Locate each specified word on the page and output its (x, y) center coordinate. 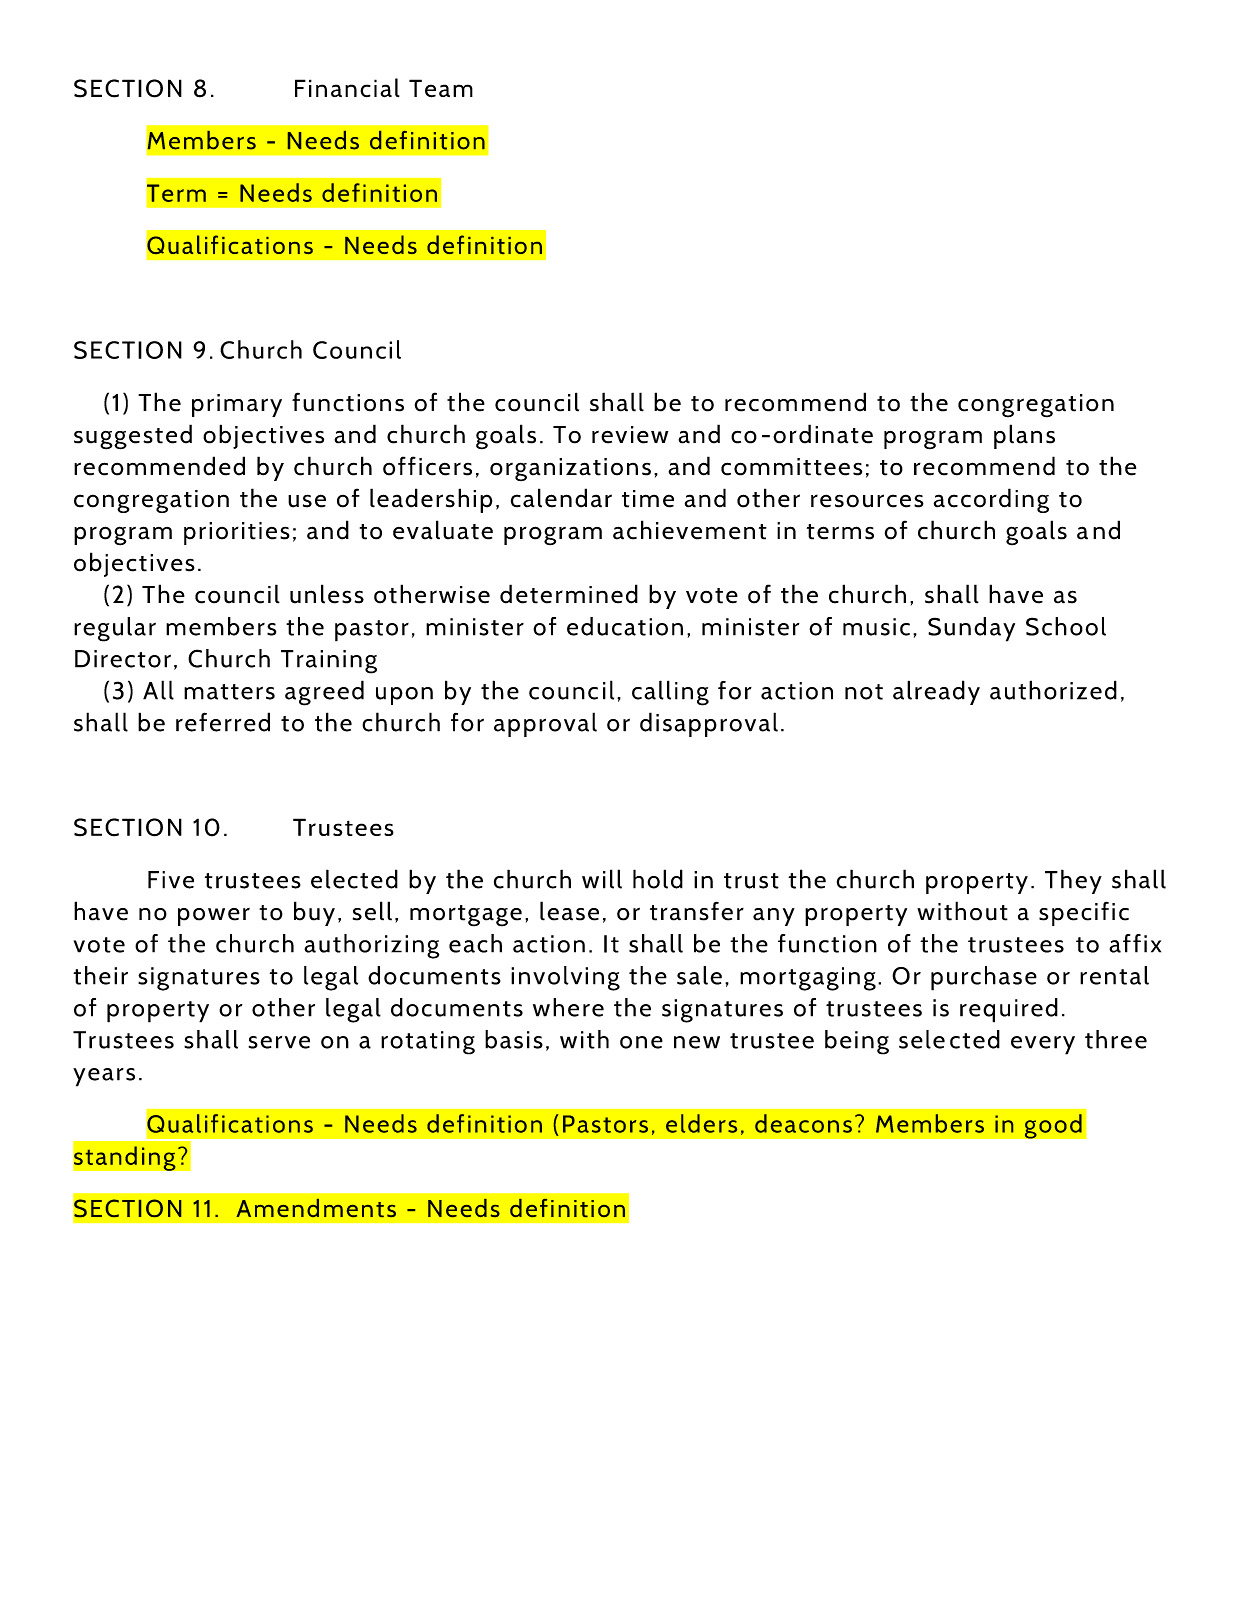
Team (441, 88)
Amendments (316, 1208)
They (1073, 881)
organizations (570, 469)
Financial (347, 88)
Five (171, 880)
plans (1024, 436)
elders (701, 1123)
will (602, 879)
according (991, 500)
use (307, 501)
